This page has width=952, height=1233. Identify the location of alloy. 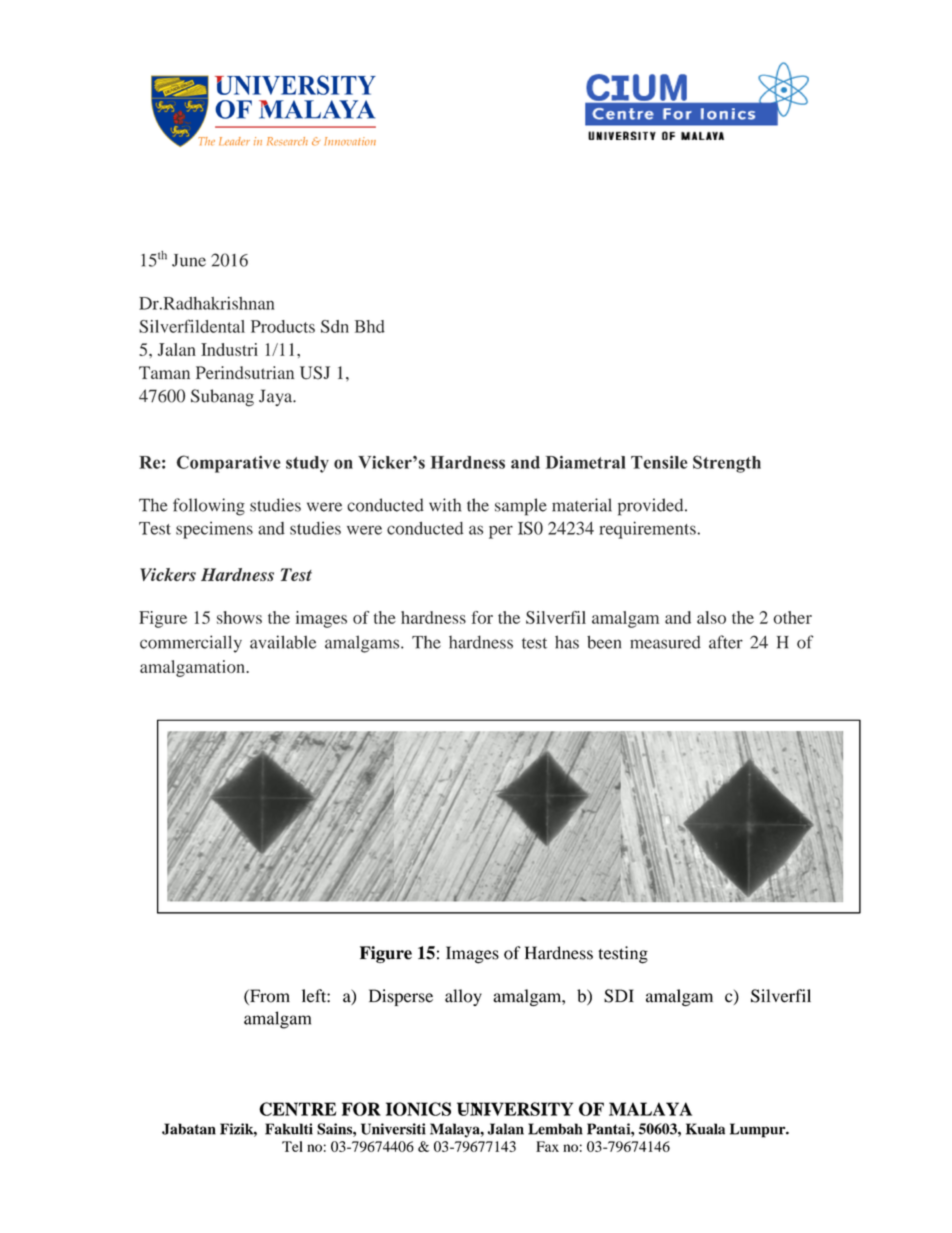
(463, 997).
